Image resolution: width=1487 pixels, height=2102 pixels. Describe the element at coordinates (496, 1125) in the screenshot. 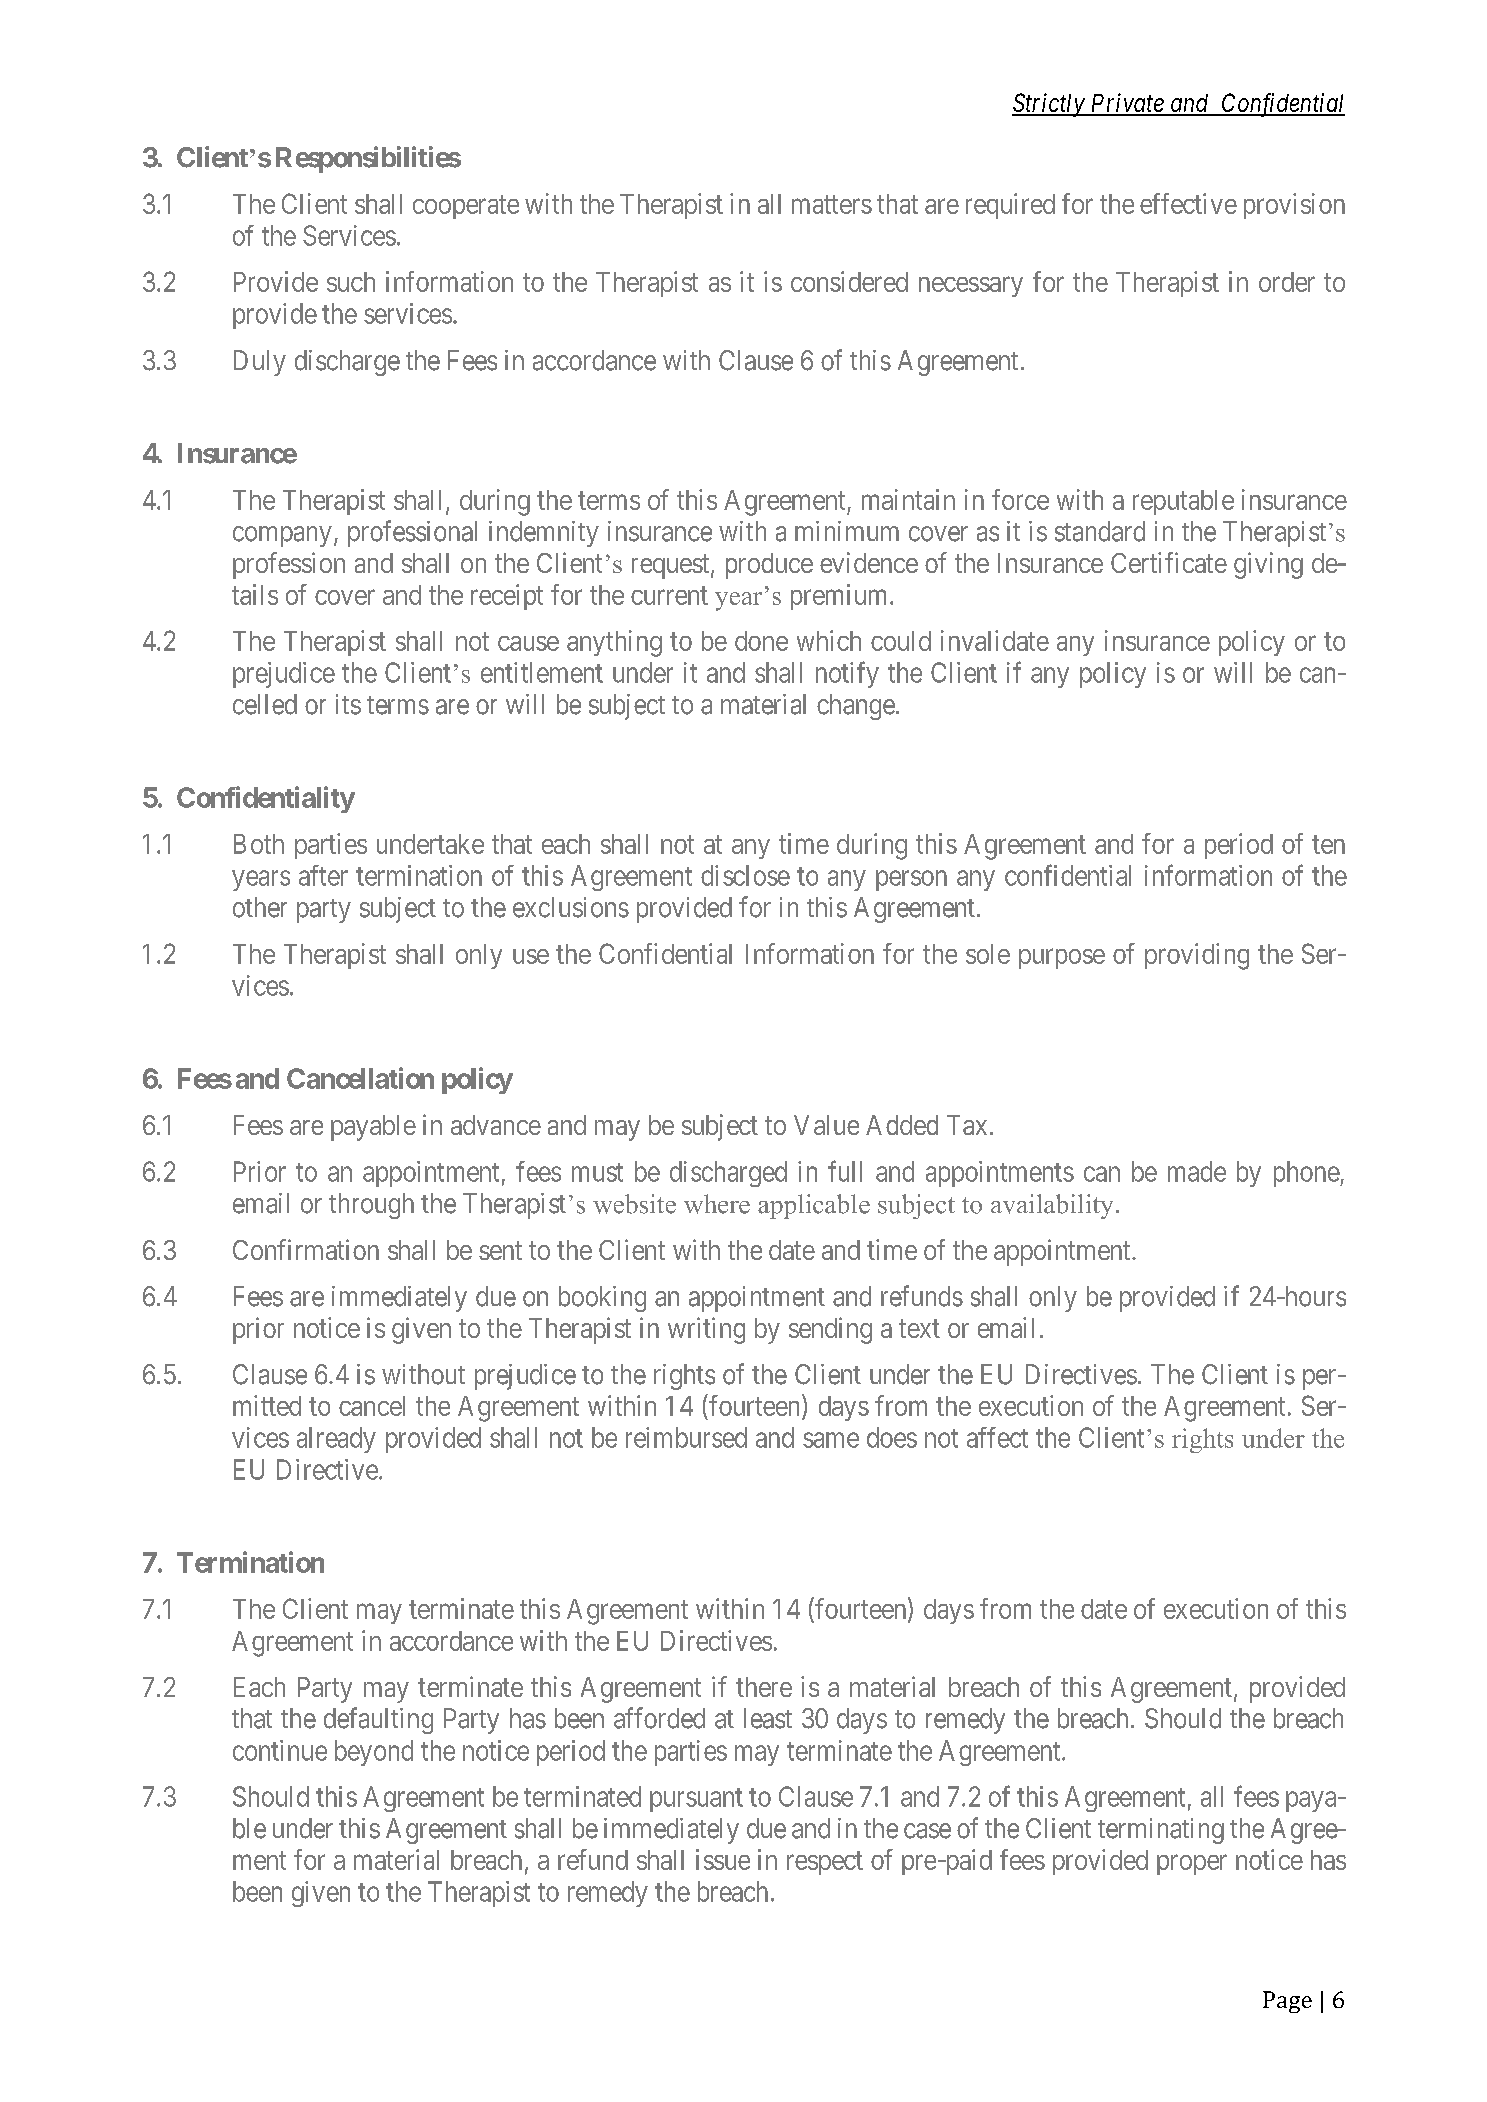

I see `advance` at that location.
